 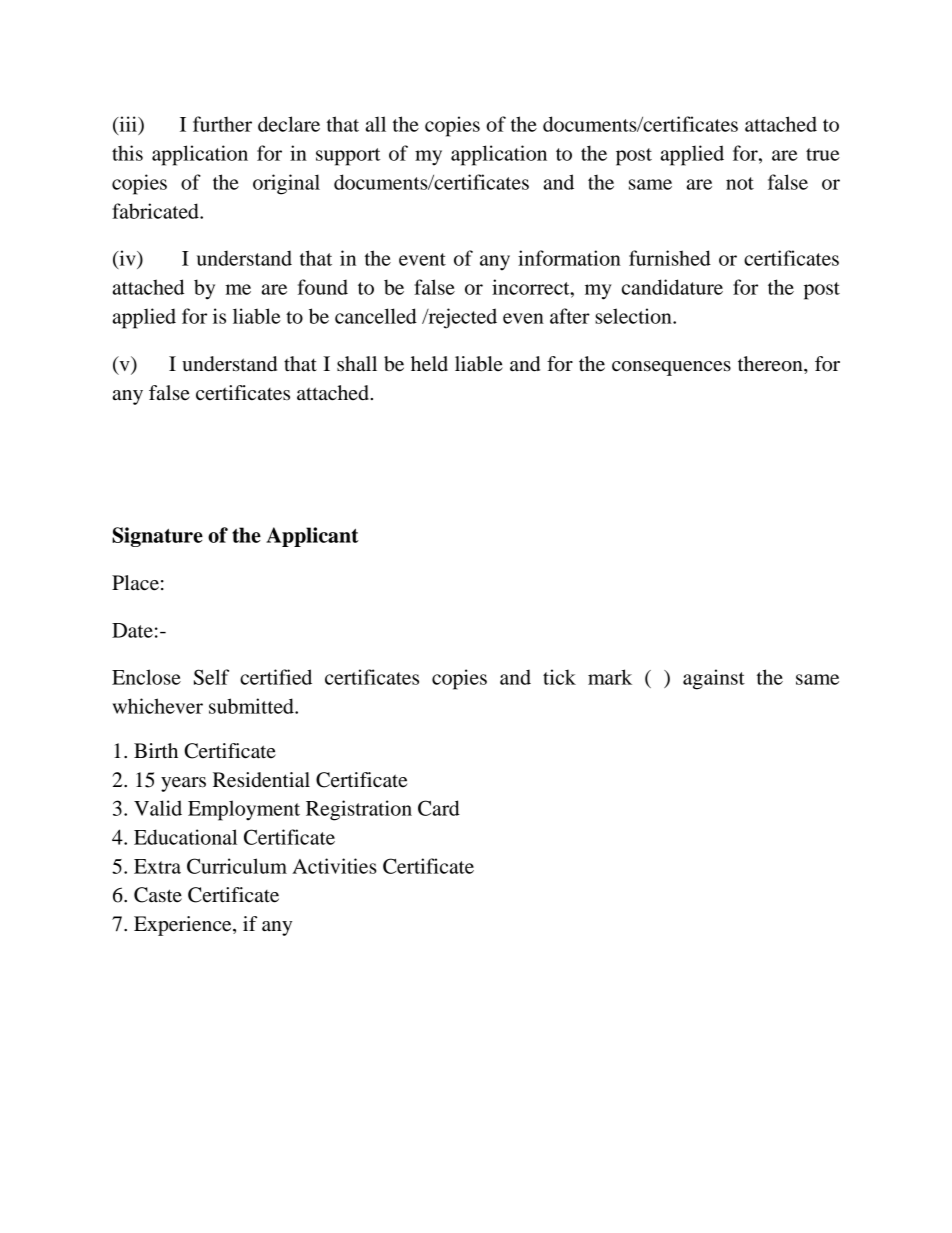 I want to click on not, so click(x=740, y=183).
